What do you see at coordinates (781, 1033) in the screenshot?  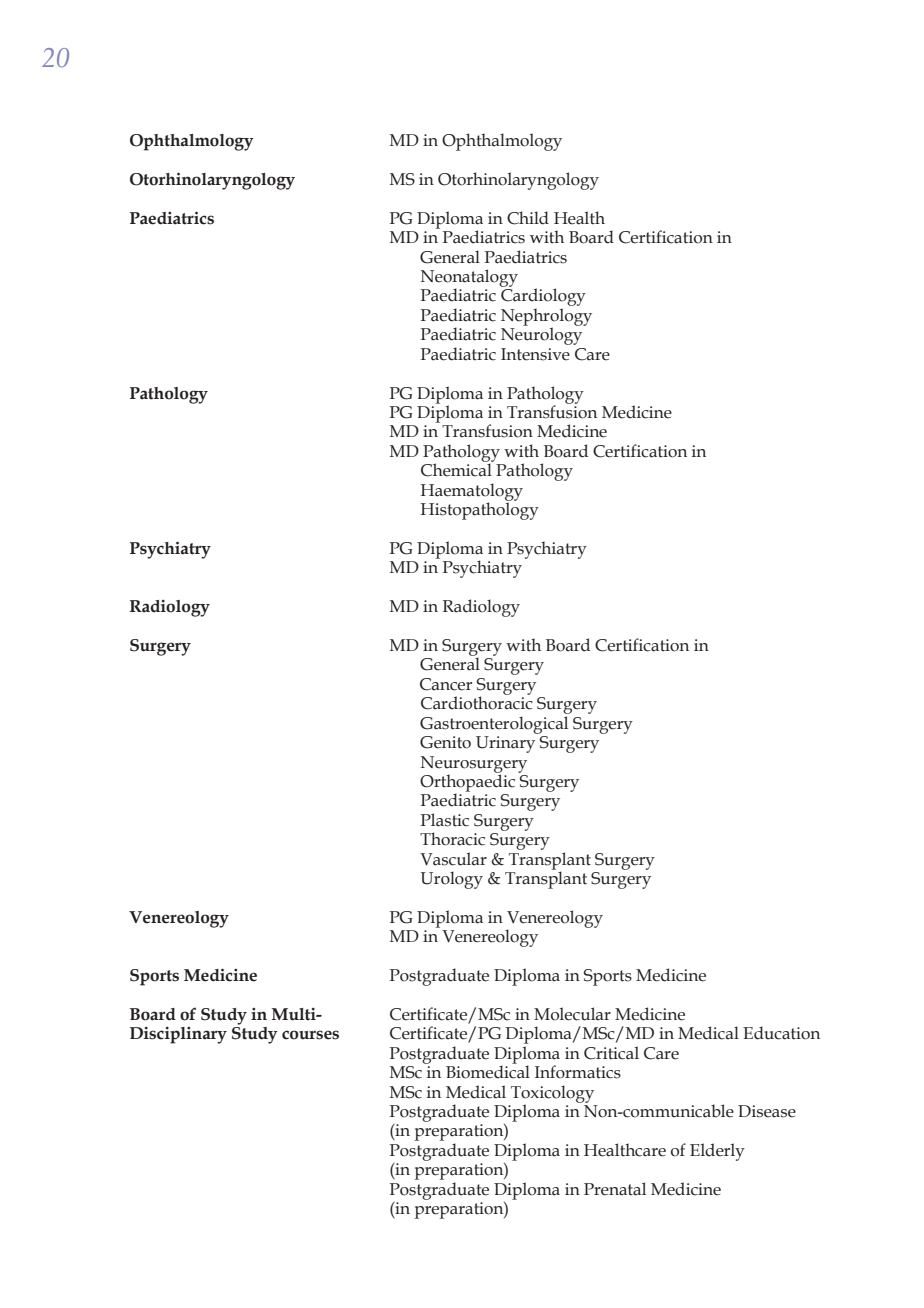 I see `Education` at bounding box center [781, 1033].
